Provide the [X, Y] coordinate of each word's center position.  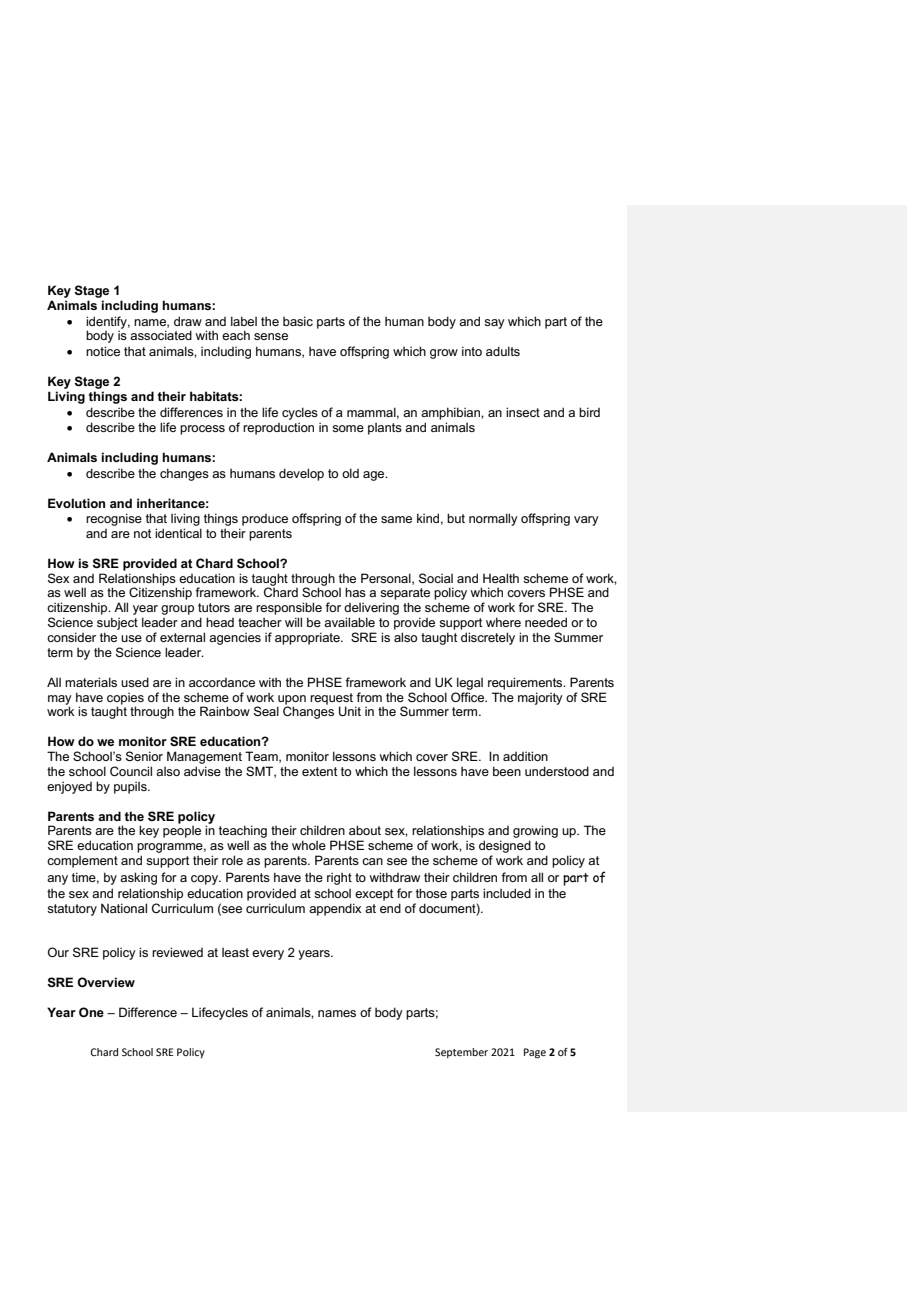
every [268, 955]
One [91, 1012]
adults [503, 351]
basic [298, 321]
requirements [526, 683]
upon [291, 701]
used [135, 682]
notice [103, 351]
